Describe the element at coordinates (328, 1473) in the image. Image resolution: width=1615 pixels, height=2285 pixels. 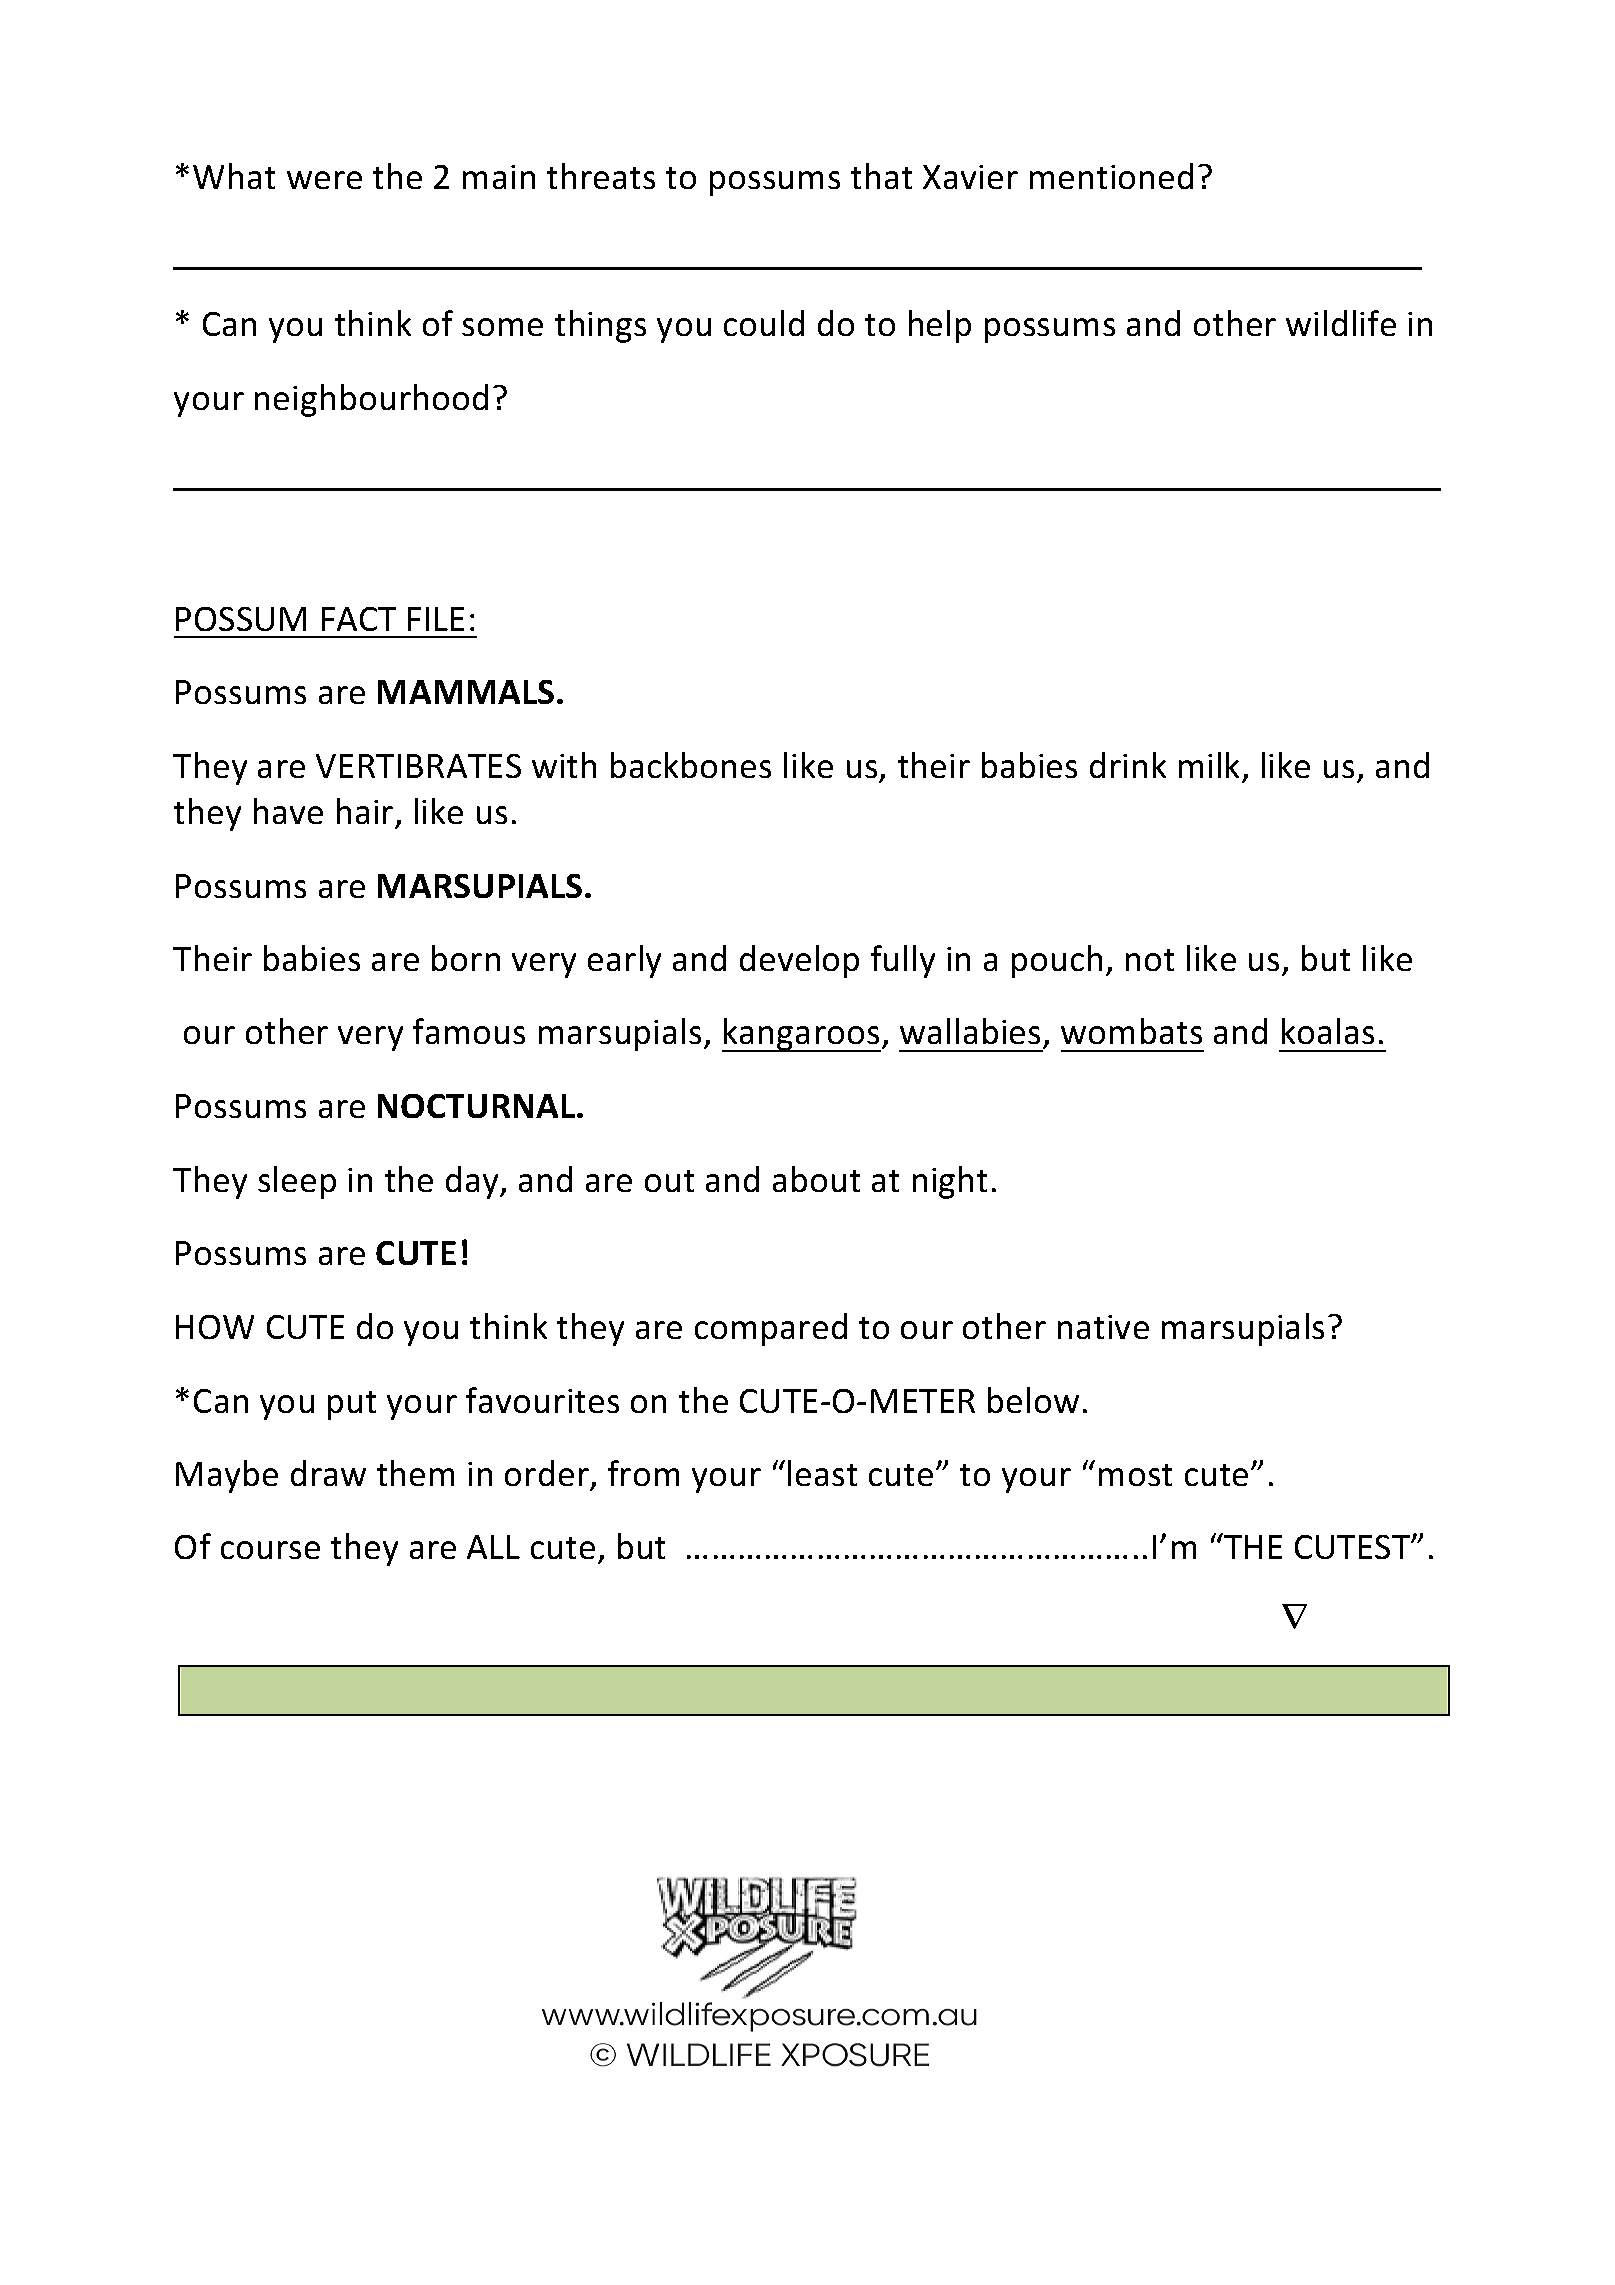
I see `draw` at that location.
